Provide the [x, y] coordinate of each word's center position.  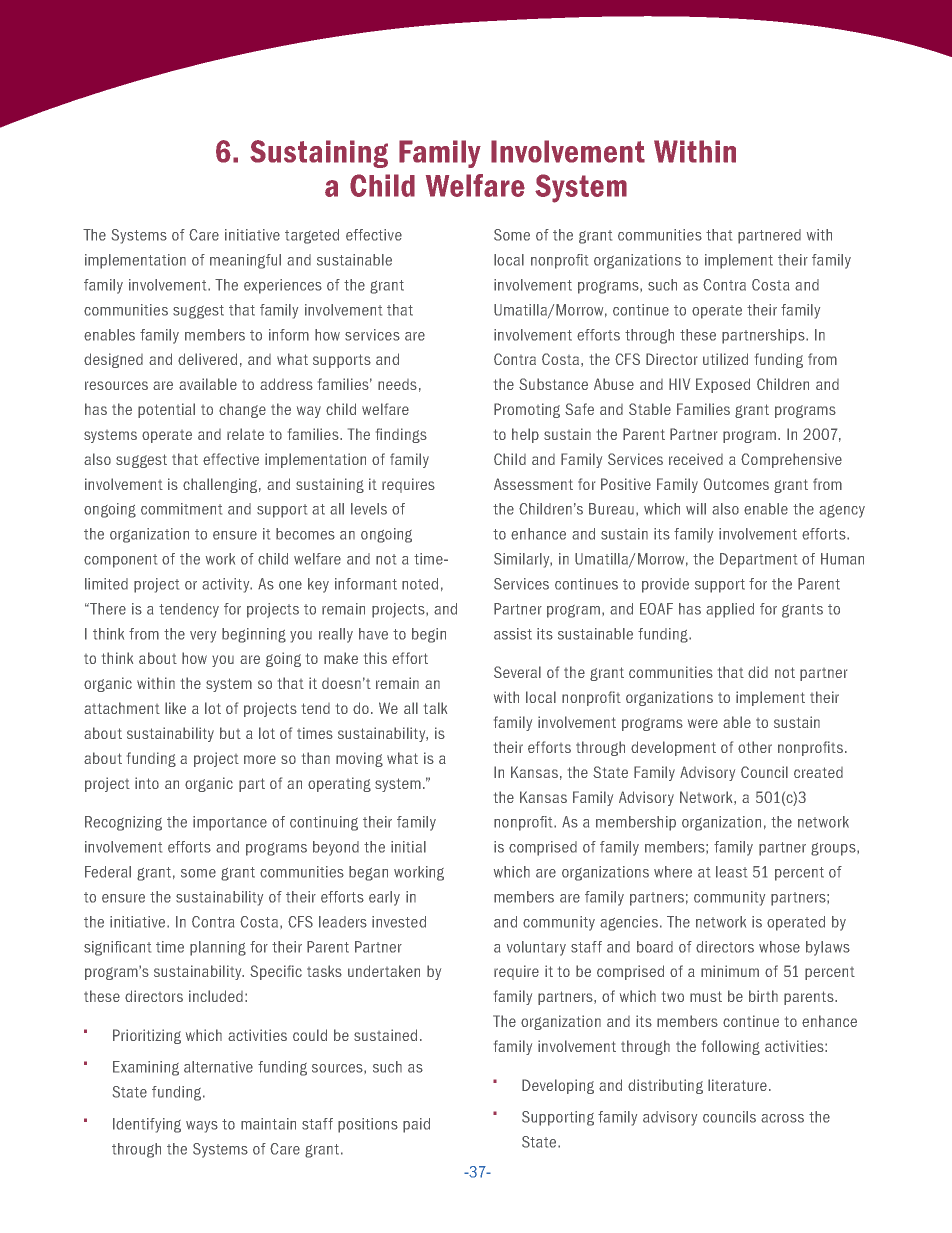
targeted [312, 236]
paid [416, 1125]
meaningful [245, 261]
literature [737, 1085]
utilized [725, 359]
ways [202, 1127]
